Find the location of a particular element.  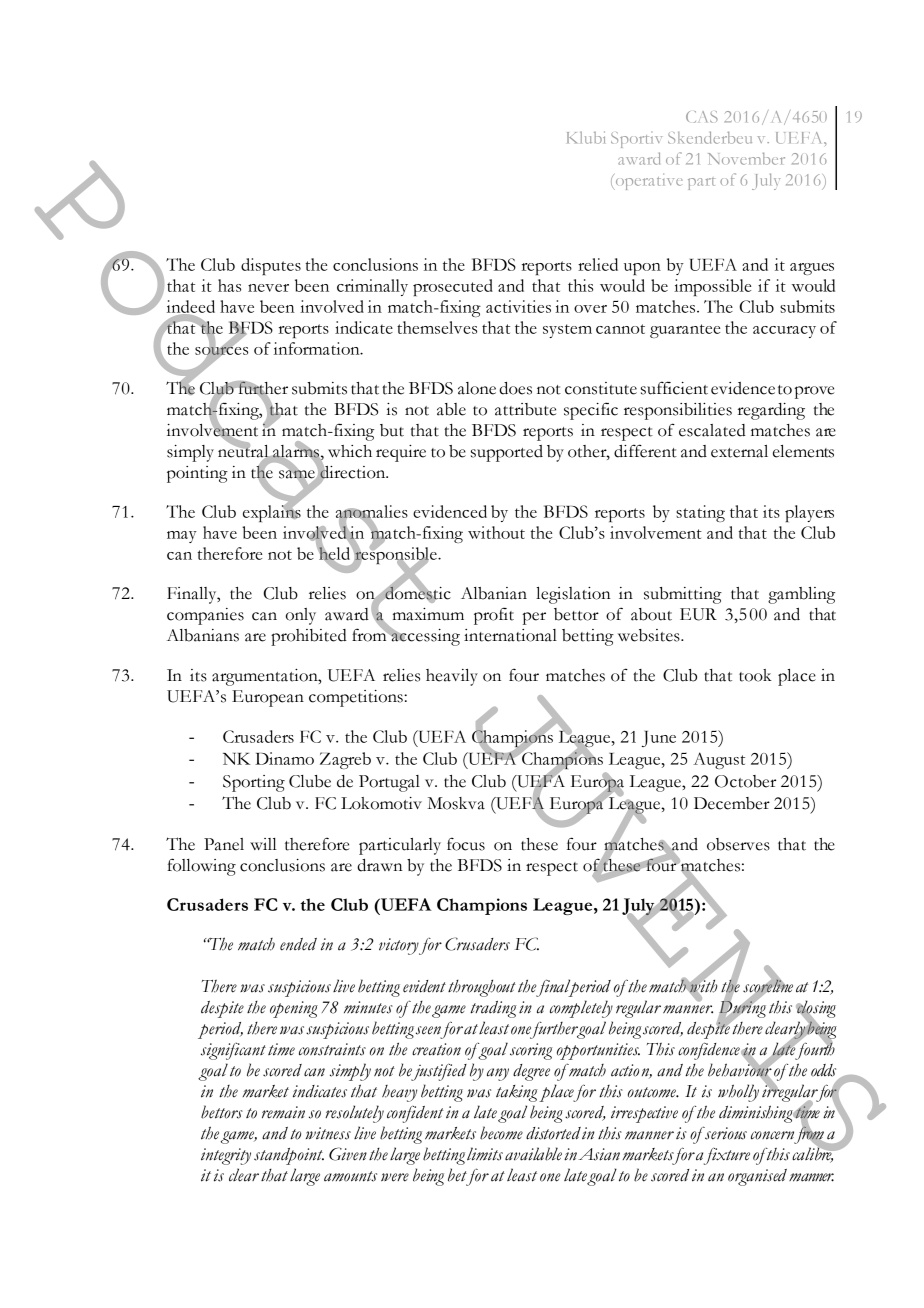

took is located at coordinates (755, 675).
